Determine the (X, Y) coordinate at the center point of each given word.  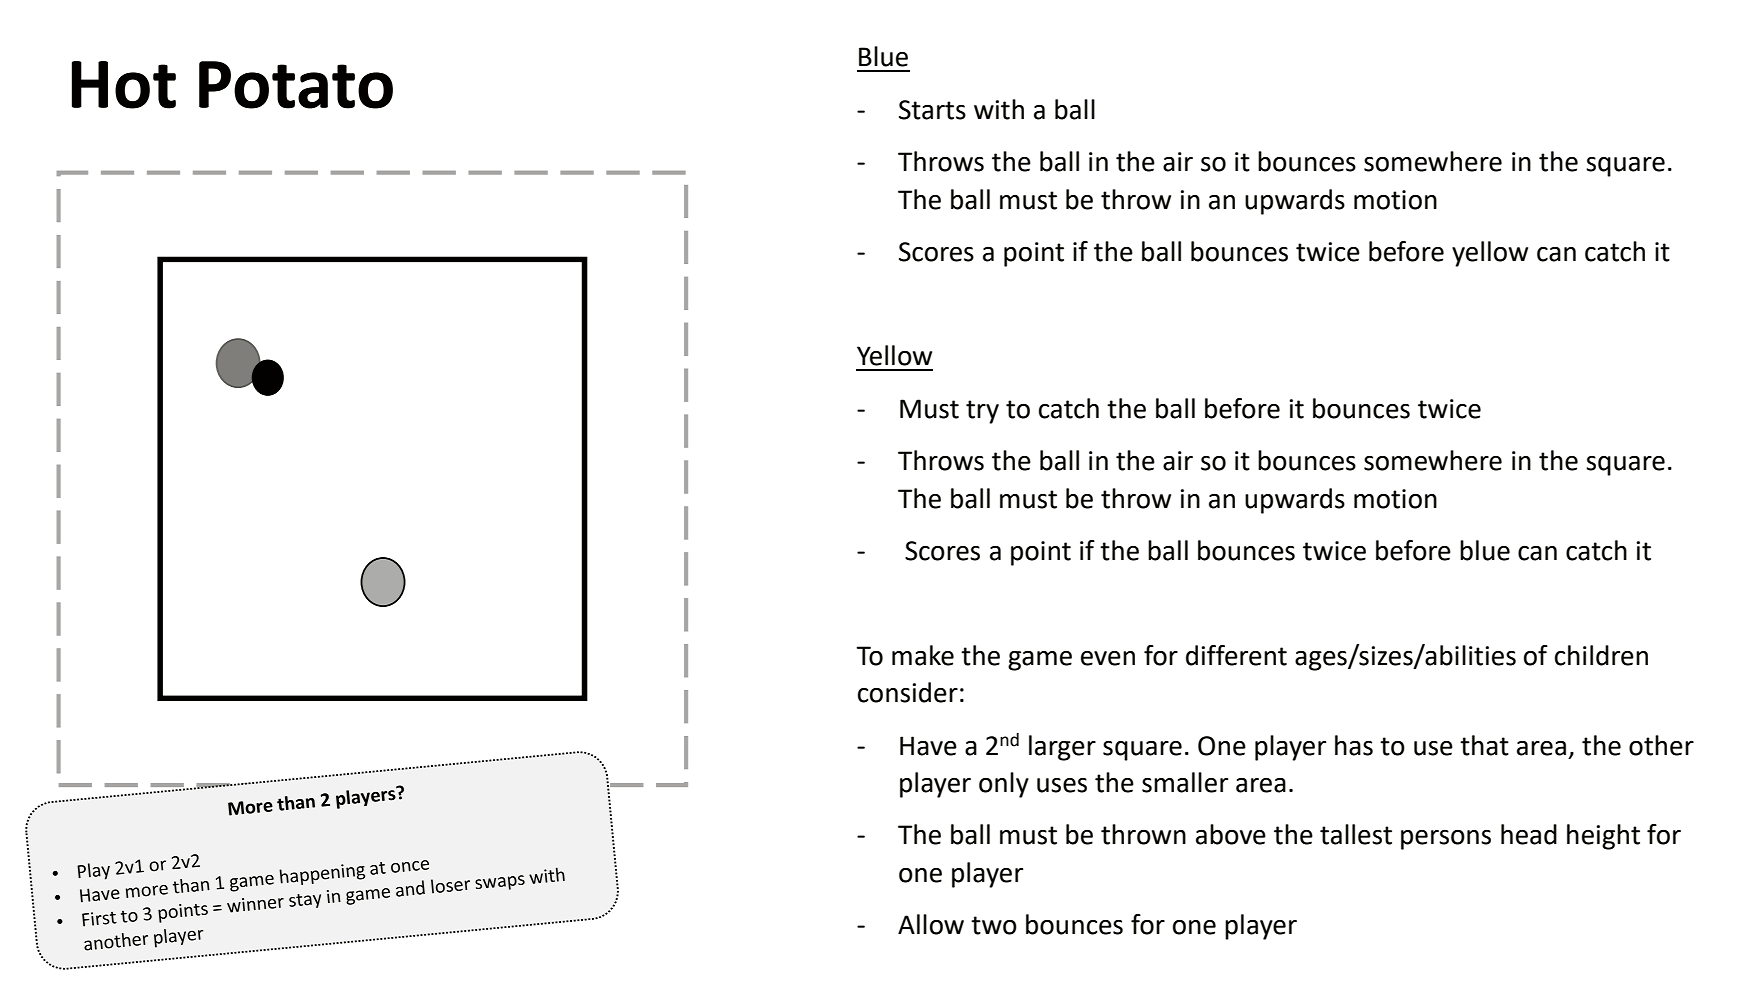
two (994, 925)
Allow (931, 924)
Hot (124, 85)
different (1236, 655)
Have (928, 746)
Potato (296, 85)
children (1601, 655)
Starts (932, 110)
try (982, 412)
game (1040, 661)
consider (908, 692)
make (923, 655)
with (999, 109)
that (1484, 745)
